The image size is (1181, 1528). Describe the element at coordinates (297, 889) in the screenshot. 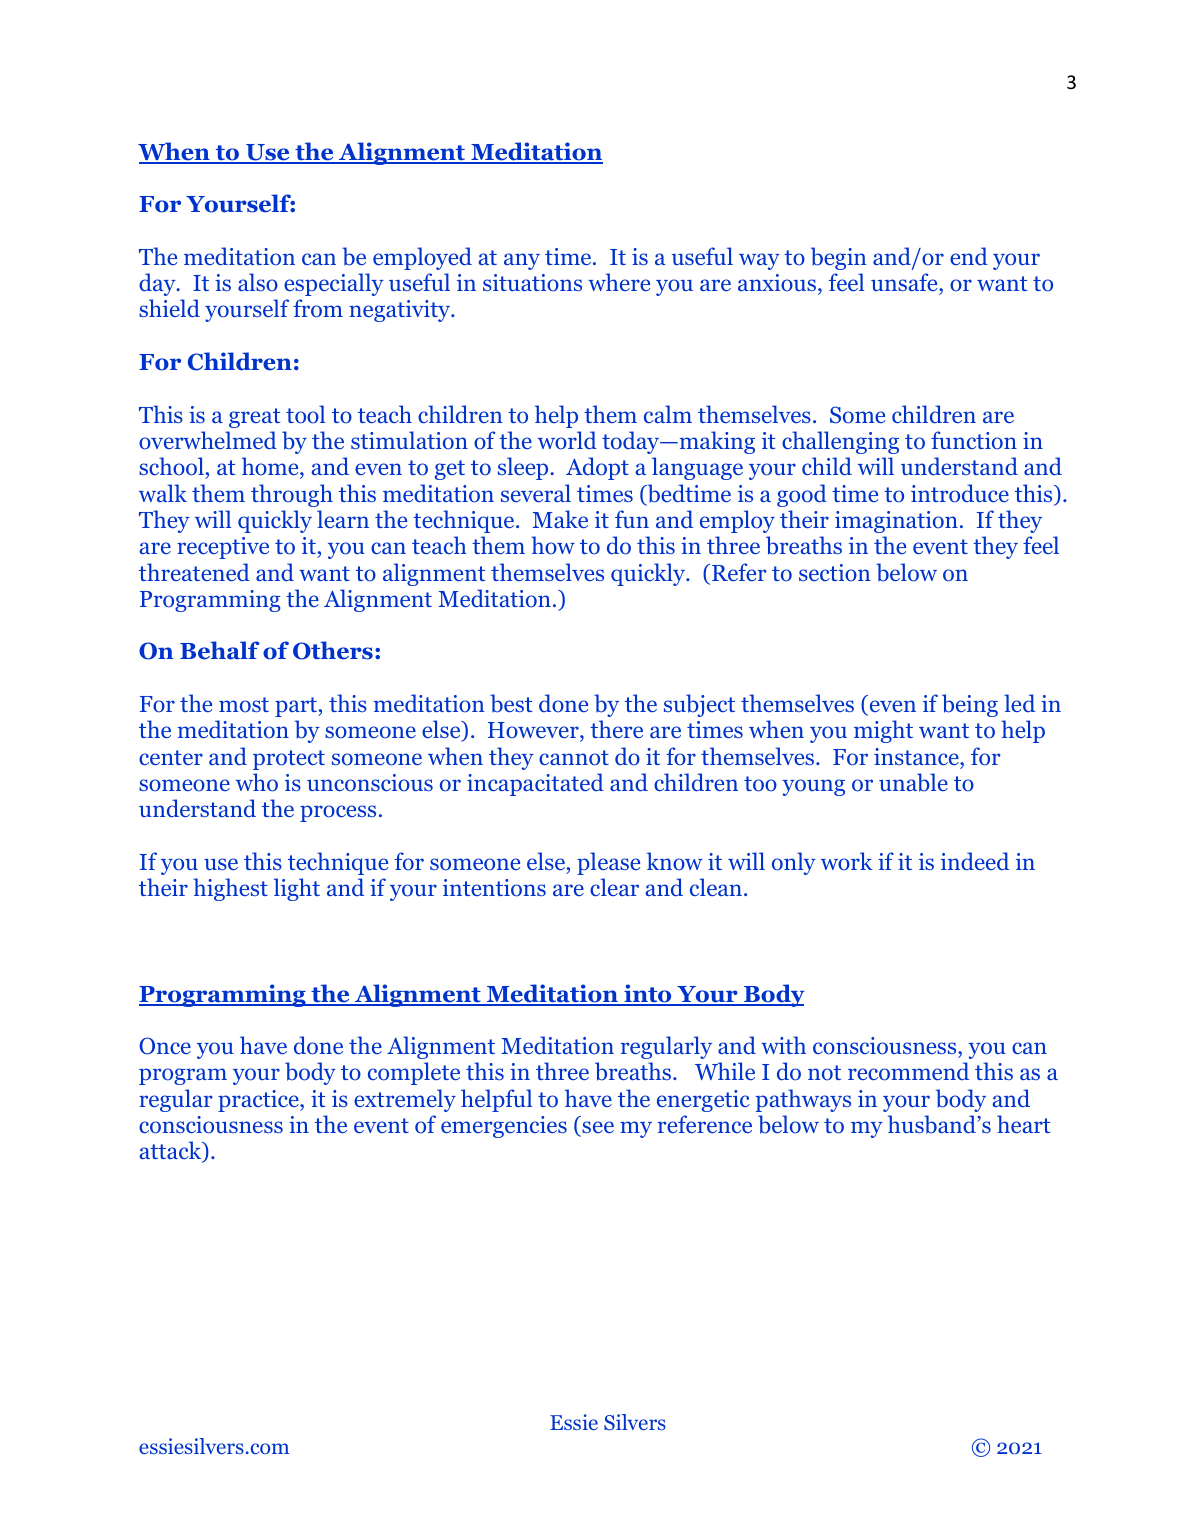

I see `light` at that location.
